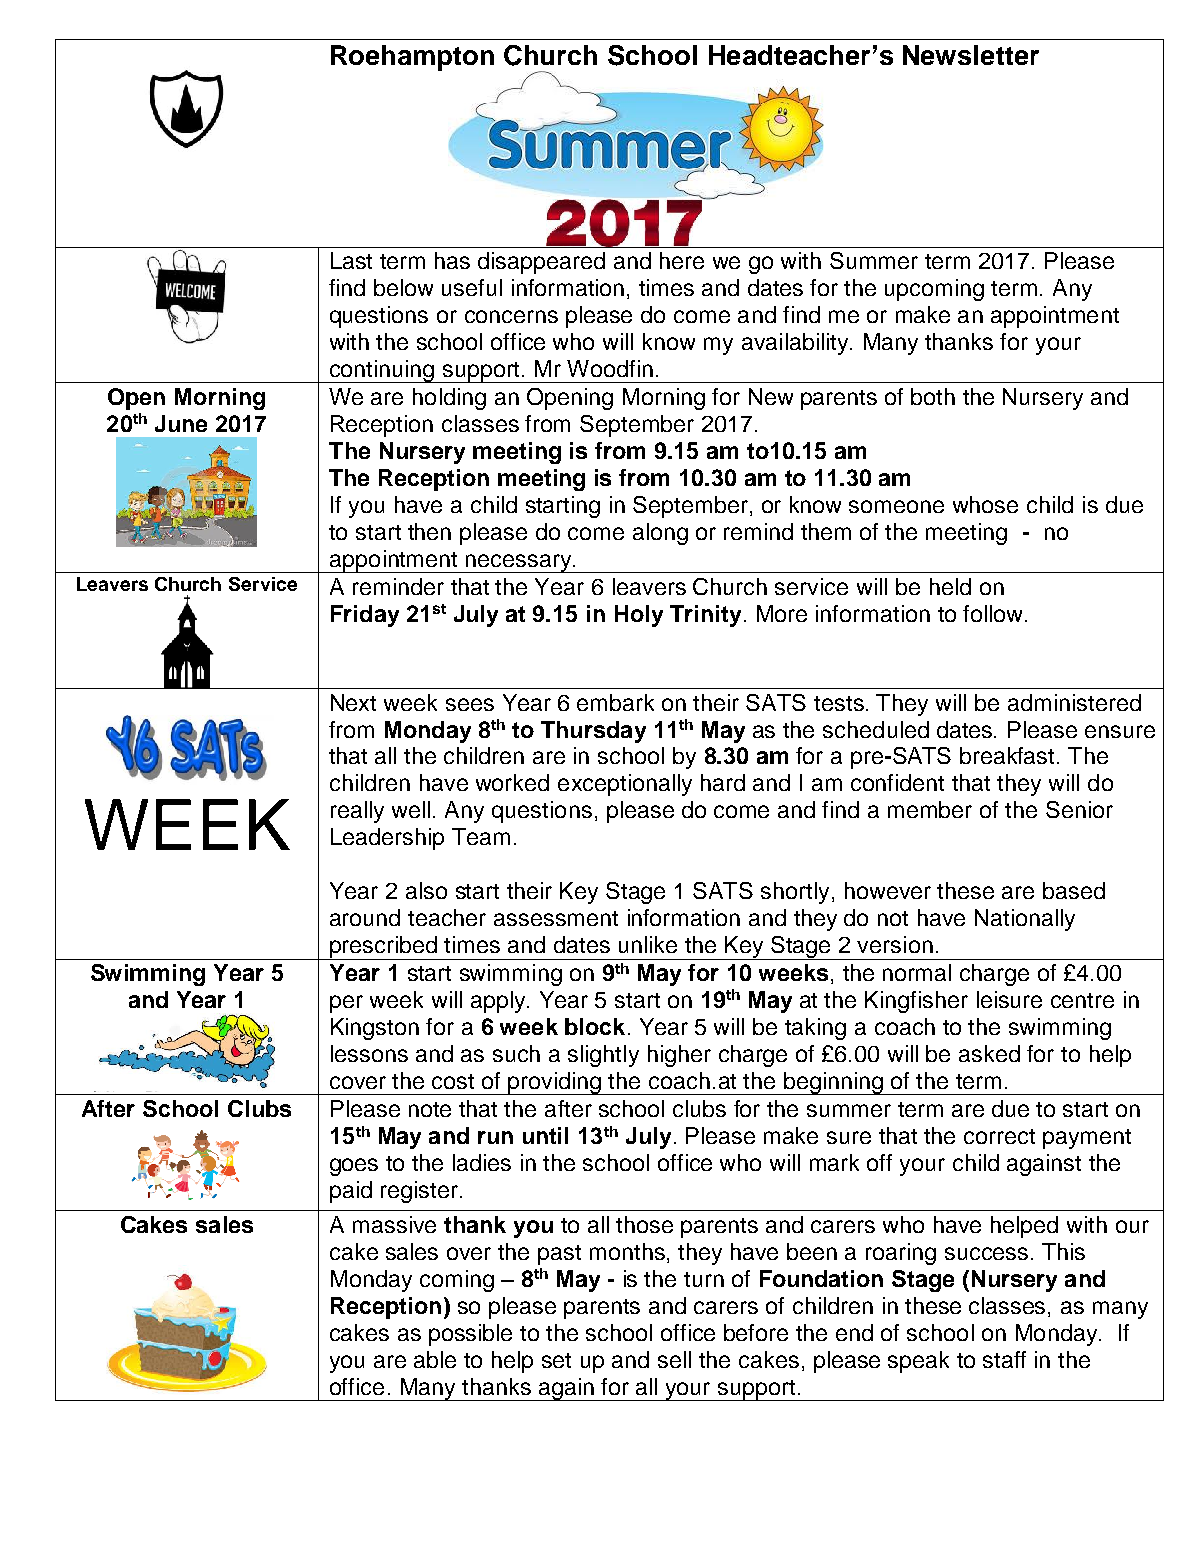  What do you see at coordinates (382, 371) in the page?
I see `continuing` at bounding box center [382, 371].
